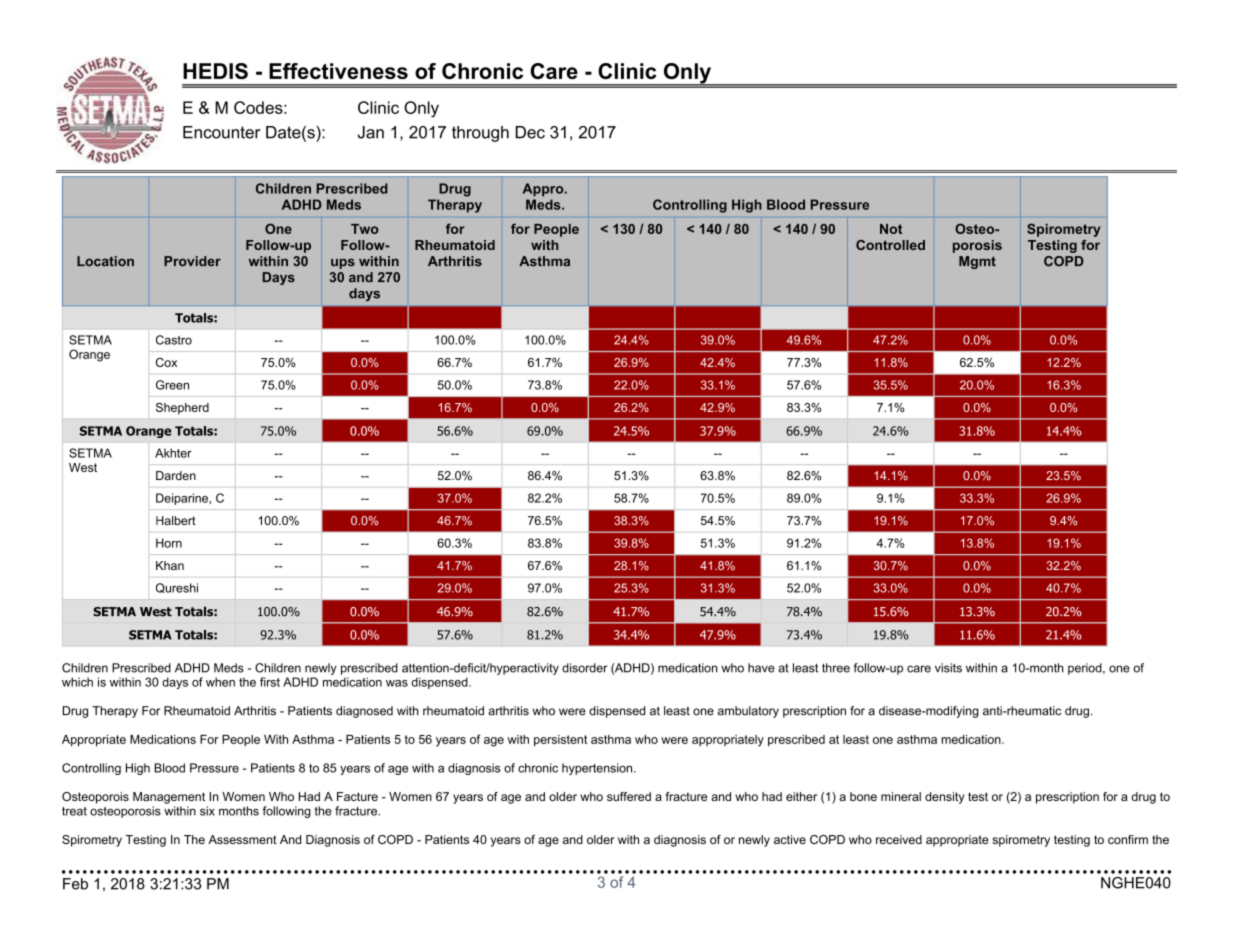 The width and height of the screenshot is (1233, 952). Describe the element at coordinates (836, 668) in the screenshot. I see `three` at that location.
